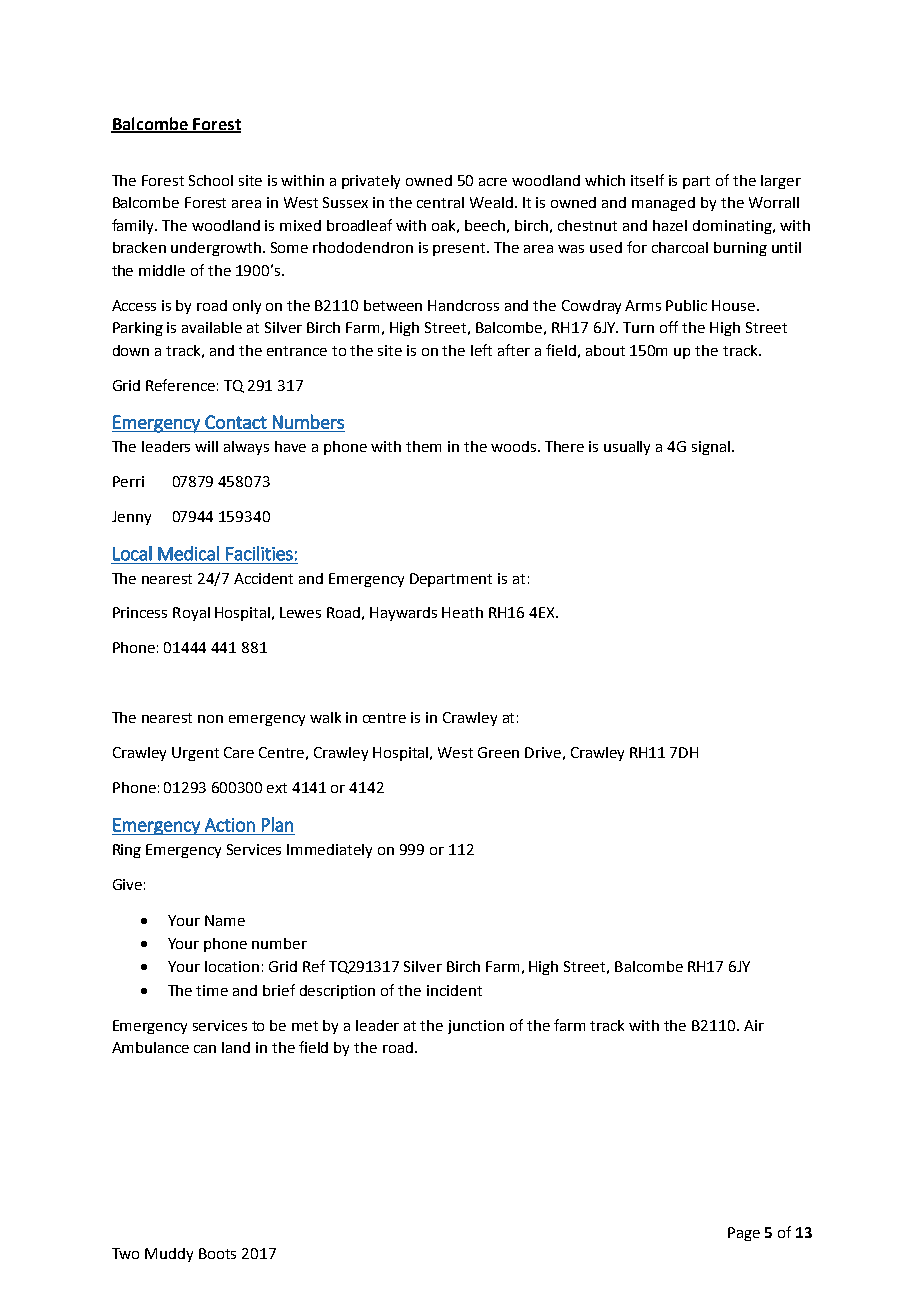 The width and height of the screenshot is (924, 1308). I want to click on hazel, so click(670, 225).
